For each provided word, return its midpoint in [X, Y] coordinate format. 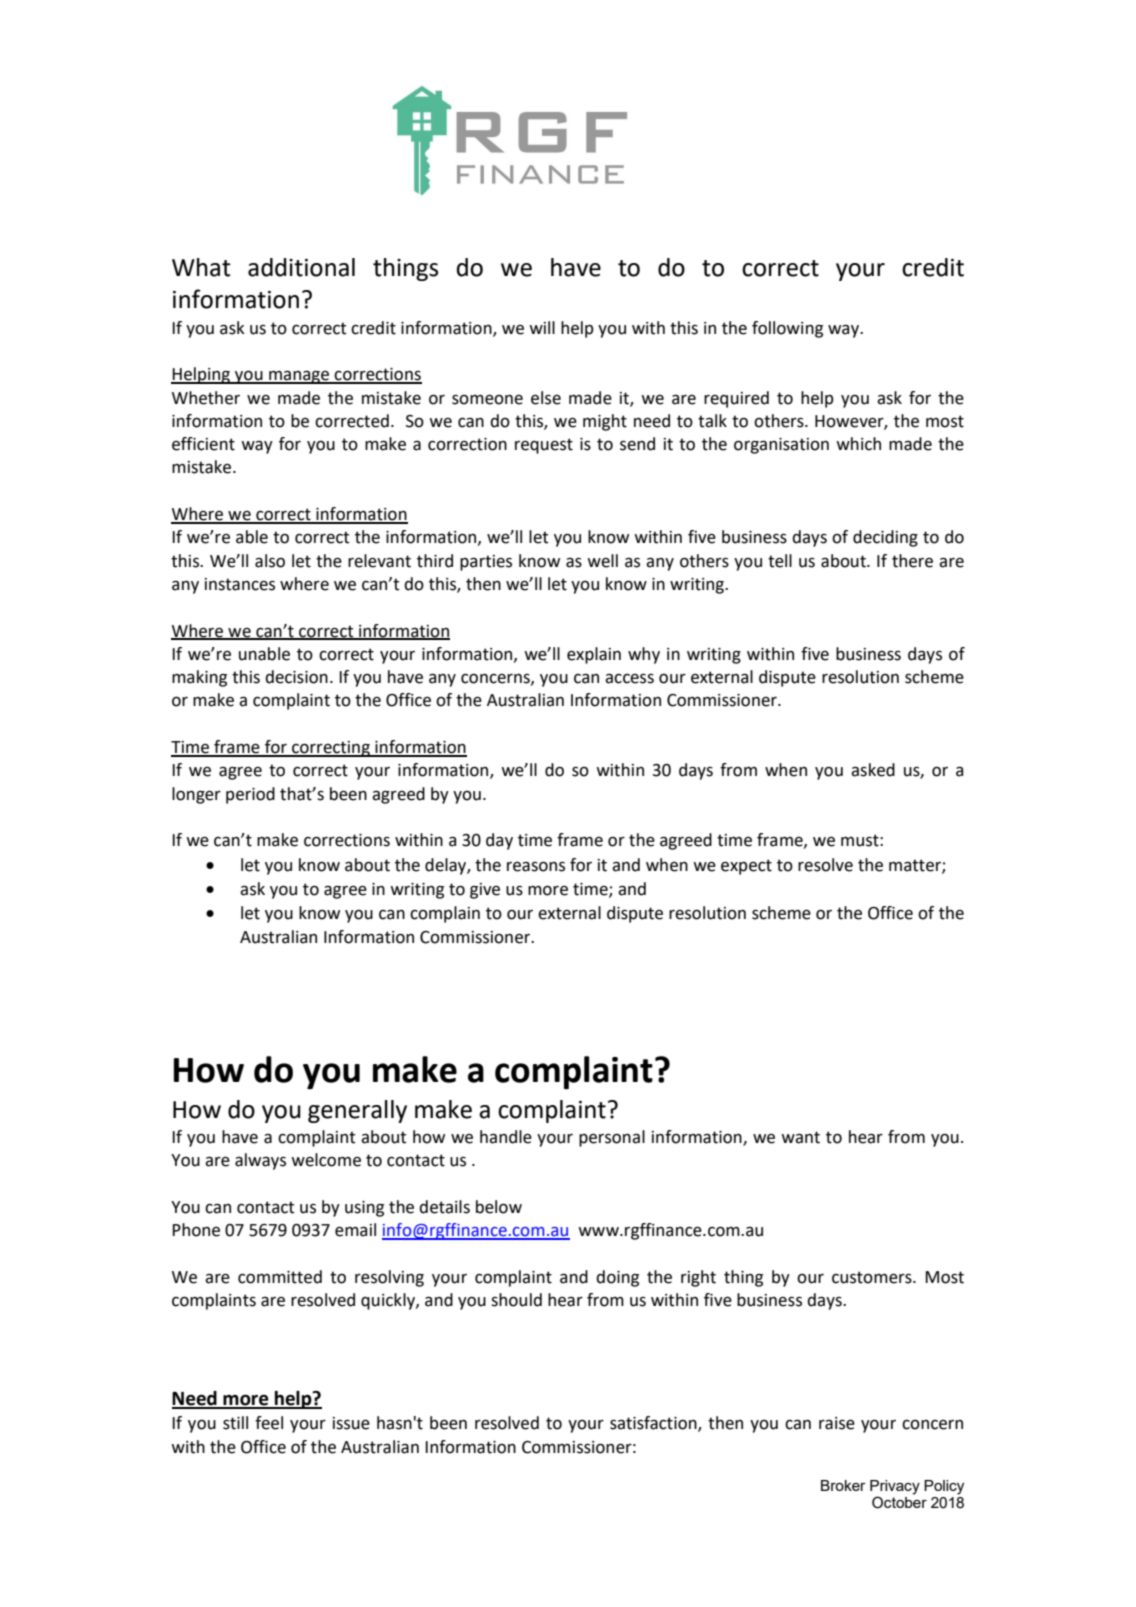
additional [301, 267]
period [250, 795]
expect [746, 867]
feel [269, 1423]
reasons [536, 866]
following [787, 329]
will [542, 327]
